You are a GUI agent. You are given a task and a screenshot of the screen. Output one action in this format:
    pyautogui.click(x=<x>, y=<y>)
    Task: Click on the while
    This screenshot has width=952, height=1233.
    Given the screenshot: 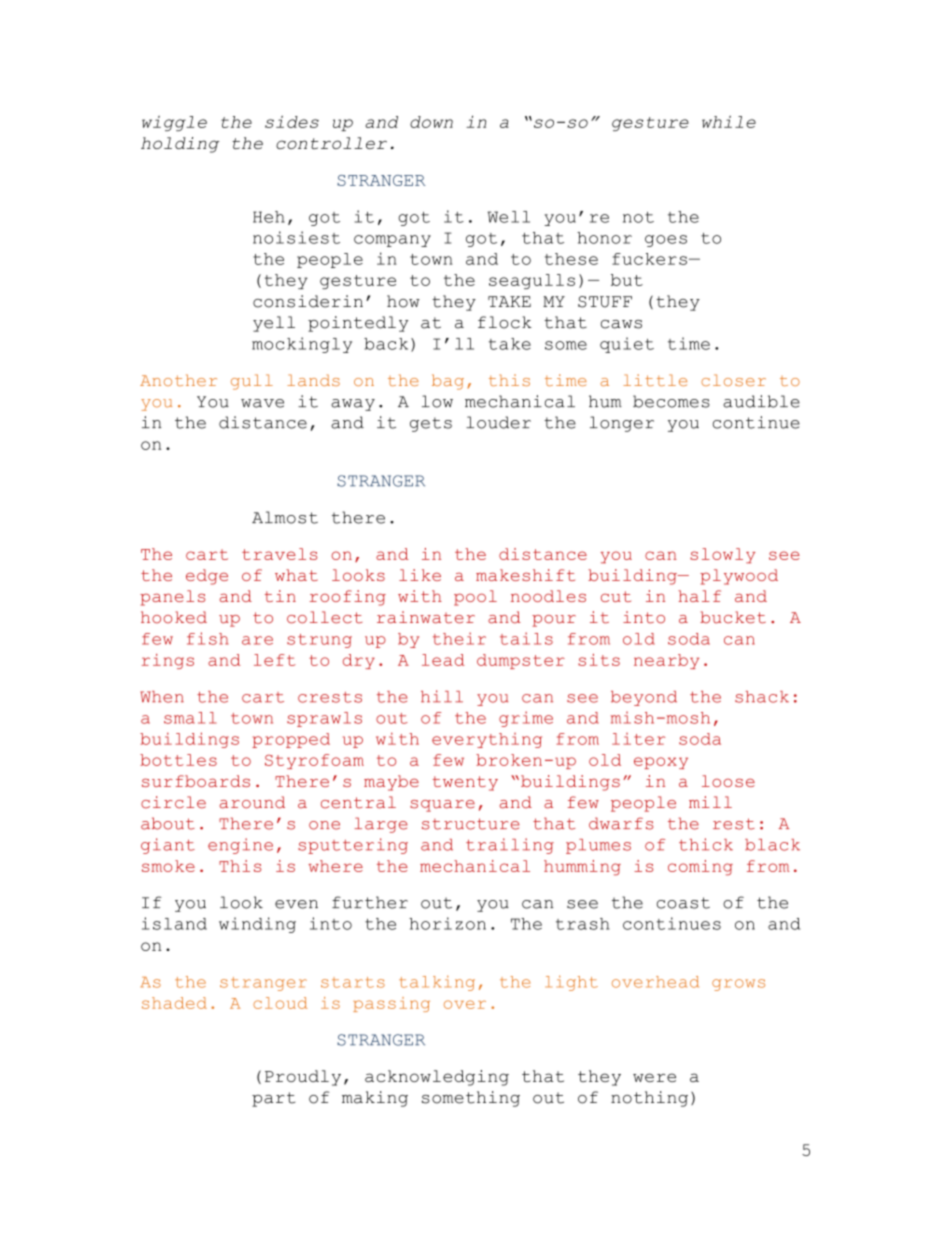 What is the action you would take?
    pyautogui.click(x=729, y=122)
